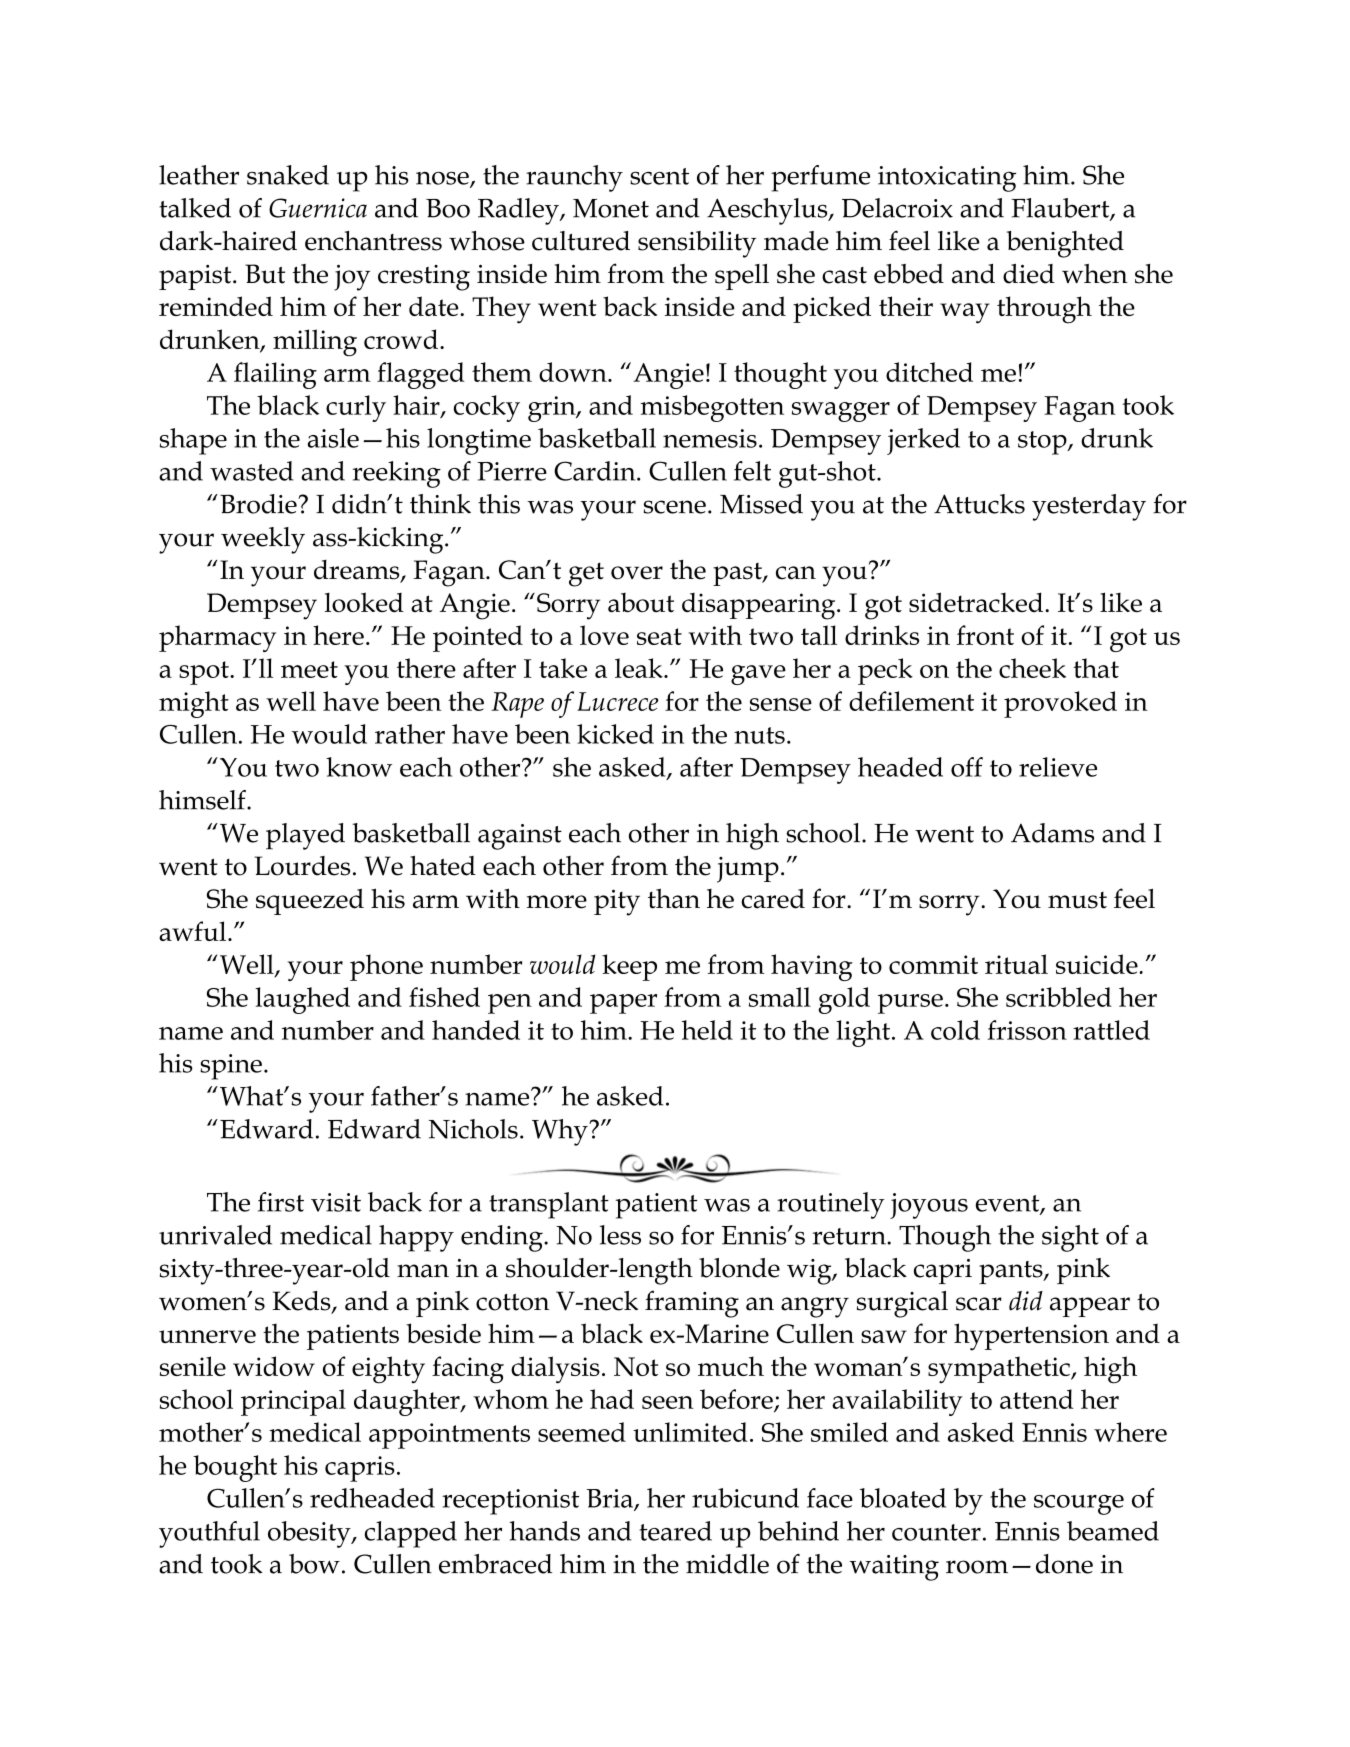 Image resolution: width=1350 pixels, height=1747 pixels. What do you see at coordinates (1065, 244) in the screenshot?
I see `benighted` at bounding box center [1065, 244].
